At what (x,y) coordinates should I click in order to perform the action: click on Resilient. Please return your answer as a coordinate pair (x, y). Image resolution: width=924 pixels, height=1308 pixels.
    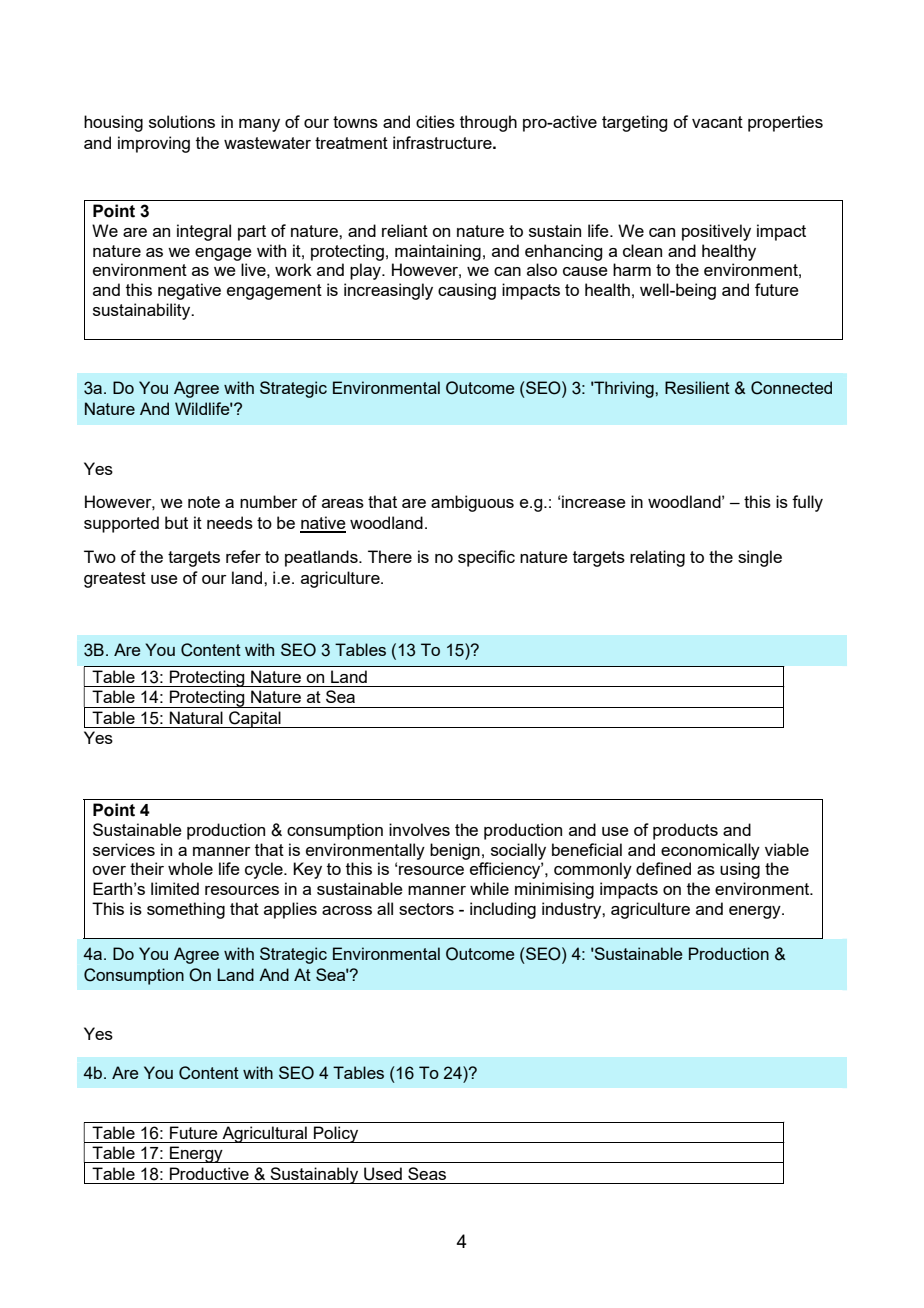
    Looking at the image, I should click on (697, 387).
